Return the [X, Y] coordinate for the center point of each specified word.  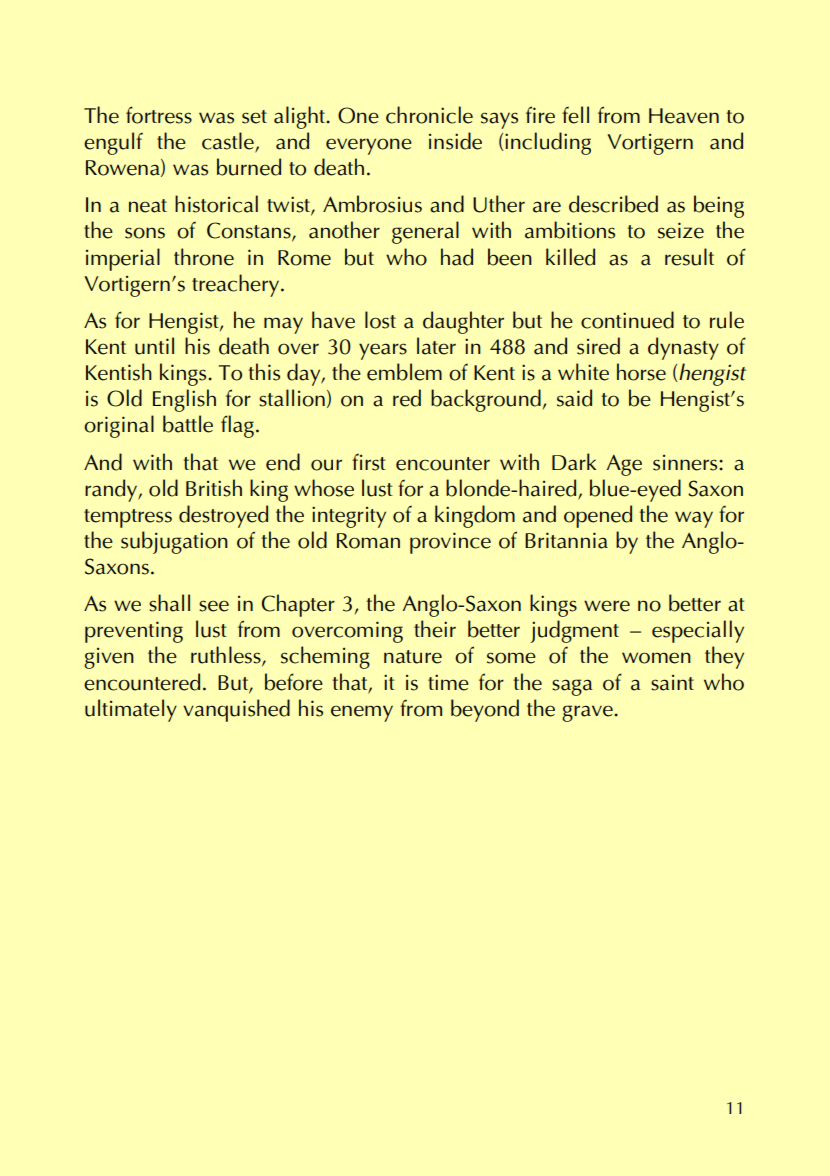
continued [627, 320]
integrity [349, 517]
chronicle [429, 115]
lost [380, 320]
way [694, 519]
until [154, 346]
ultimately [131, 710]
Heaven [684, 116]
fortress [159, 115]
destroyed [223, 516]
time [448, 682]
